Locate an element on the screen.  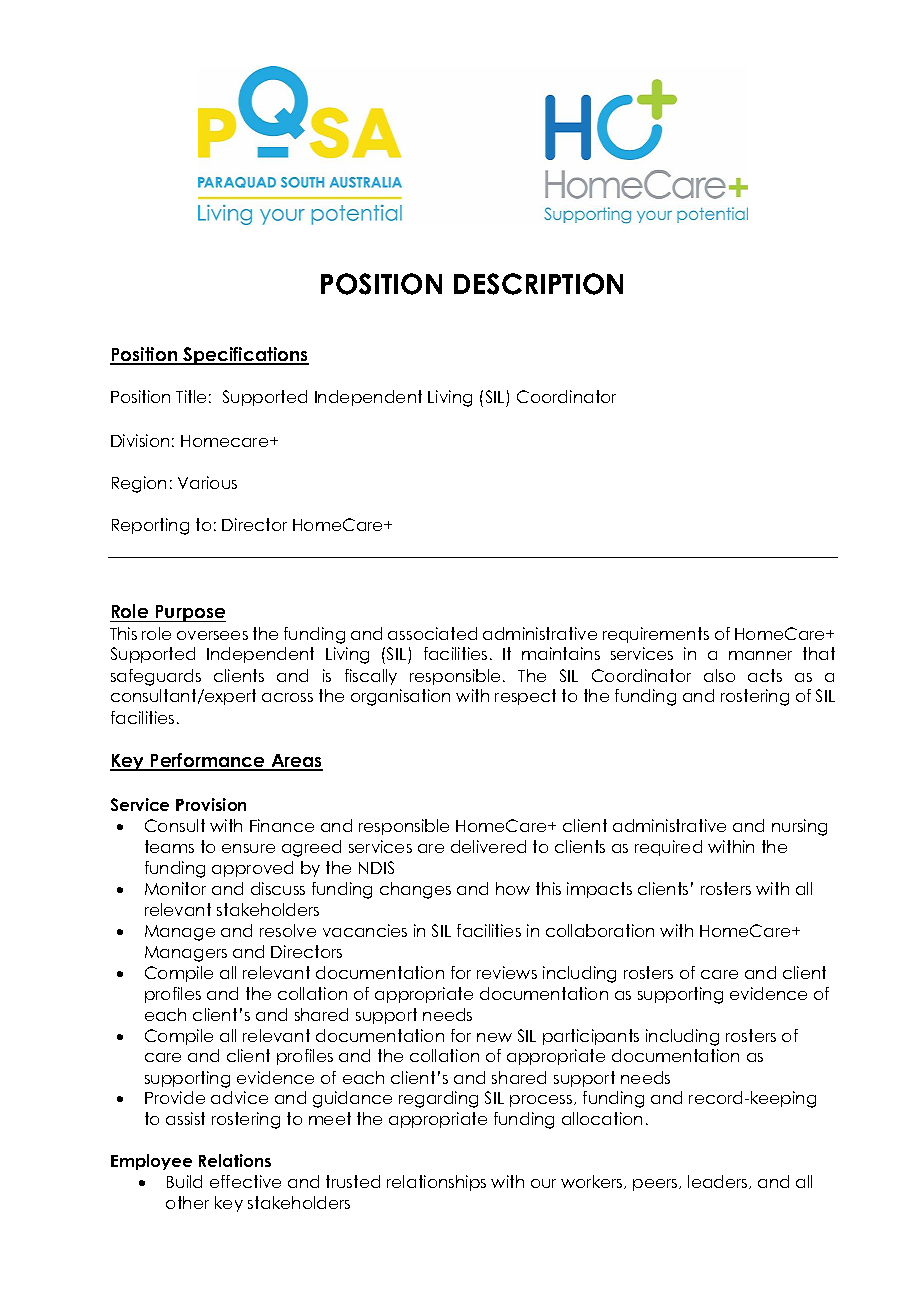
leaders is located at coordinates (719, 1182).
